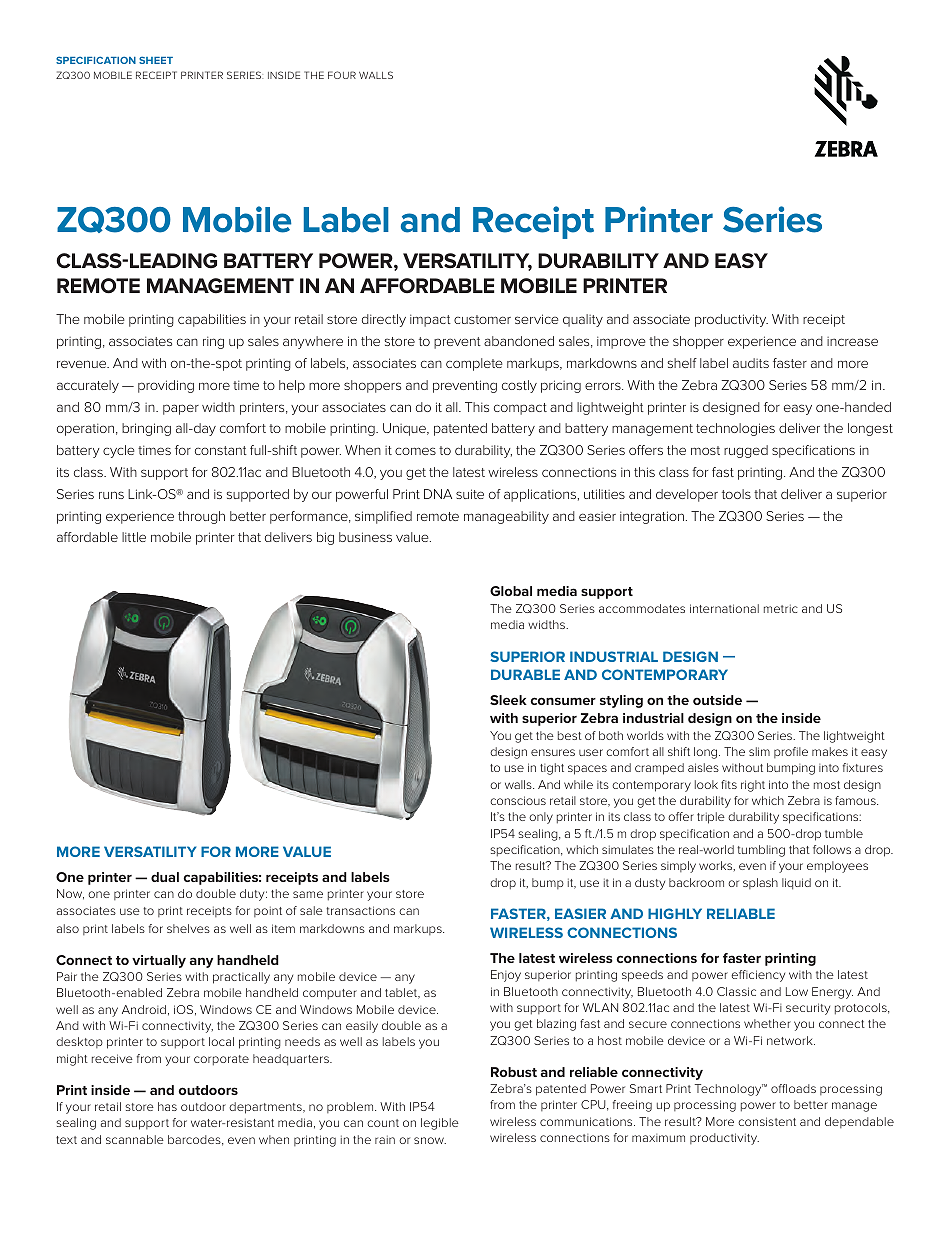  Describe the element at coordinates (760, 883) in the document. I see `splash` at that location.
